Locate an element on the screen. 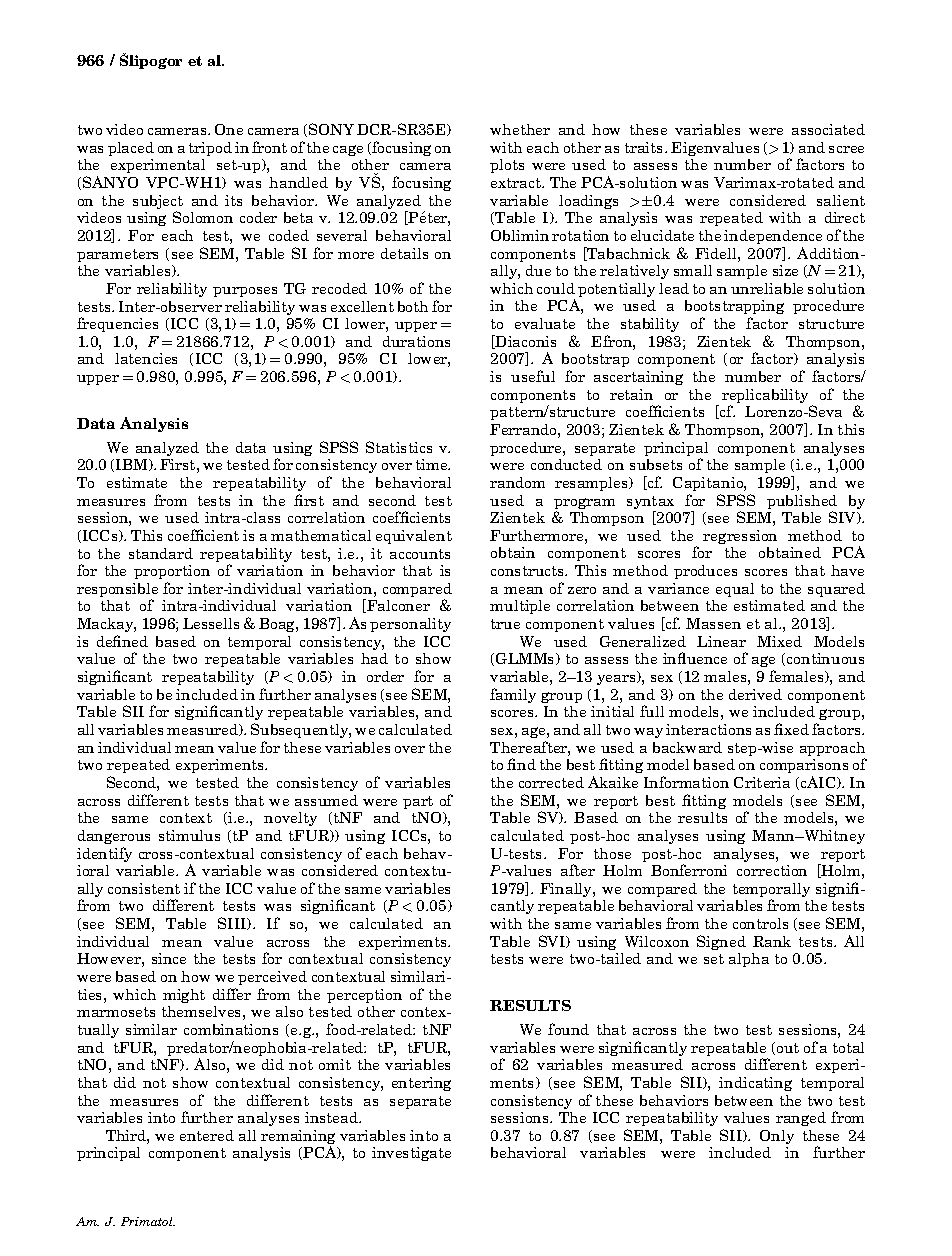  tripod is located at coordinates (210, 149).
